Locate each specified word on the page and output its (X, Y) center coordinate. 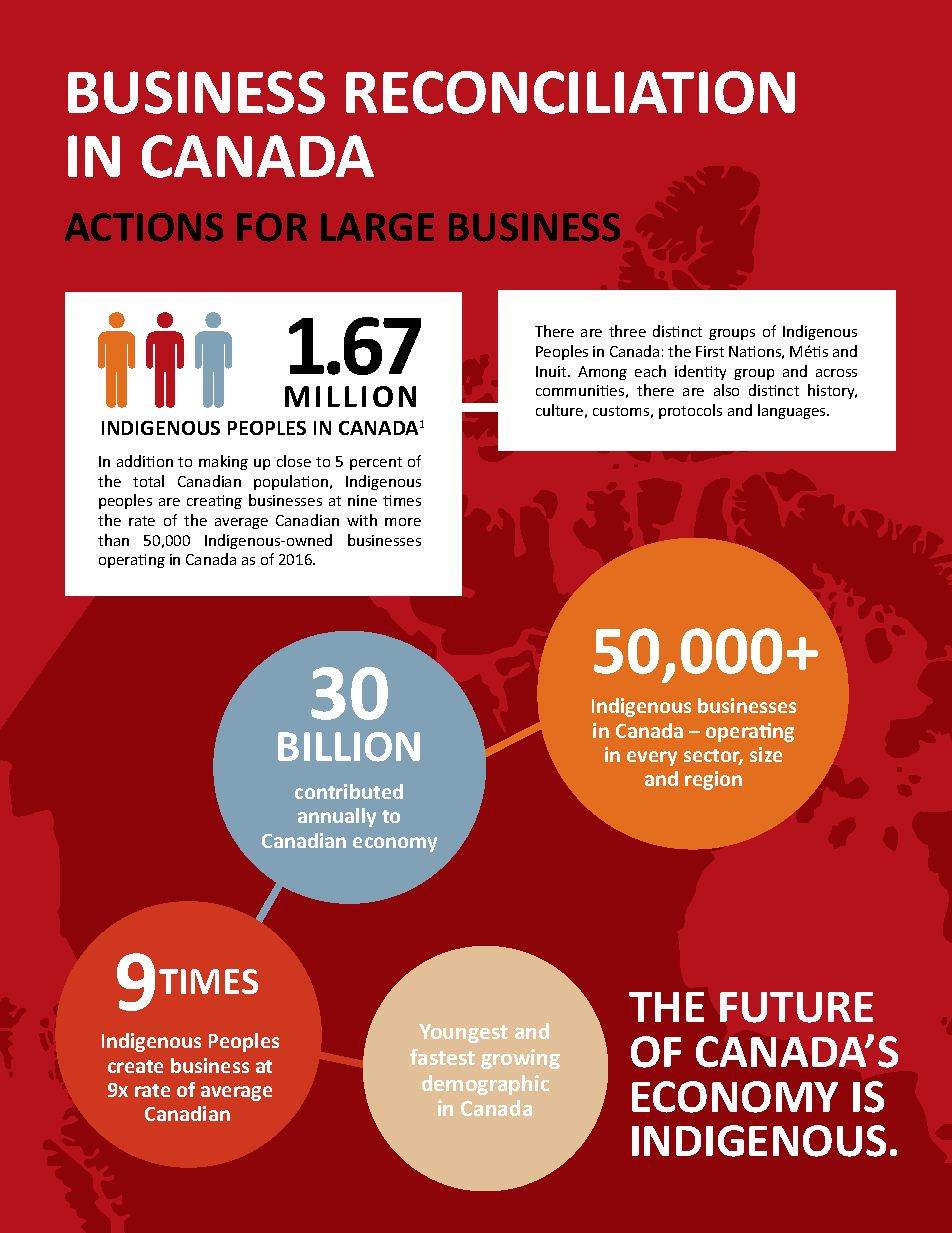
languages (793, 411)
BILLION (349, 747)
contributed (349, 791)
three (627, 331)
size (766, 754)
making (223, 462)
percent (376, 463)
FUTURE (796, 1007)
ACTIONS (144, 227)
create (135, 1066)
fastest (442, 1057)
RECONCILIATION (570, 92)
